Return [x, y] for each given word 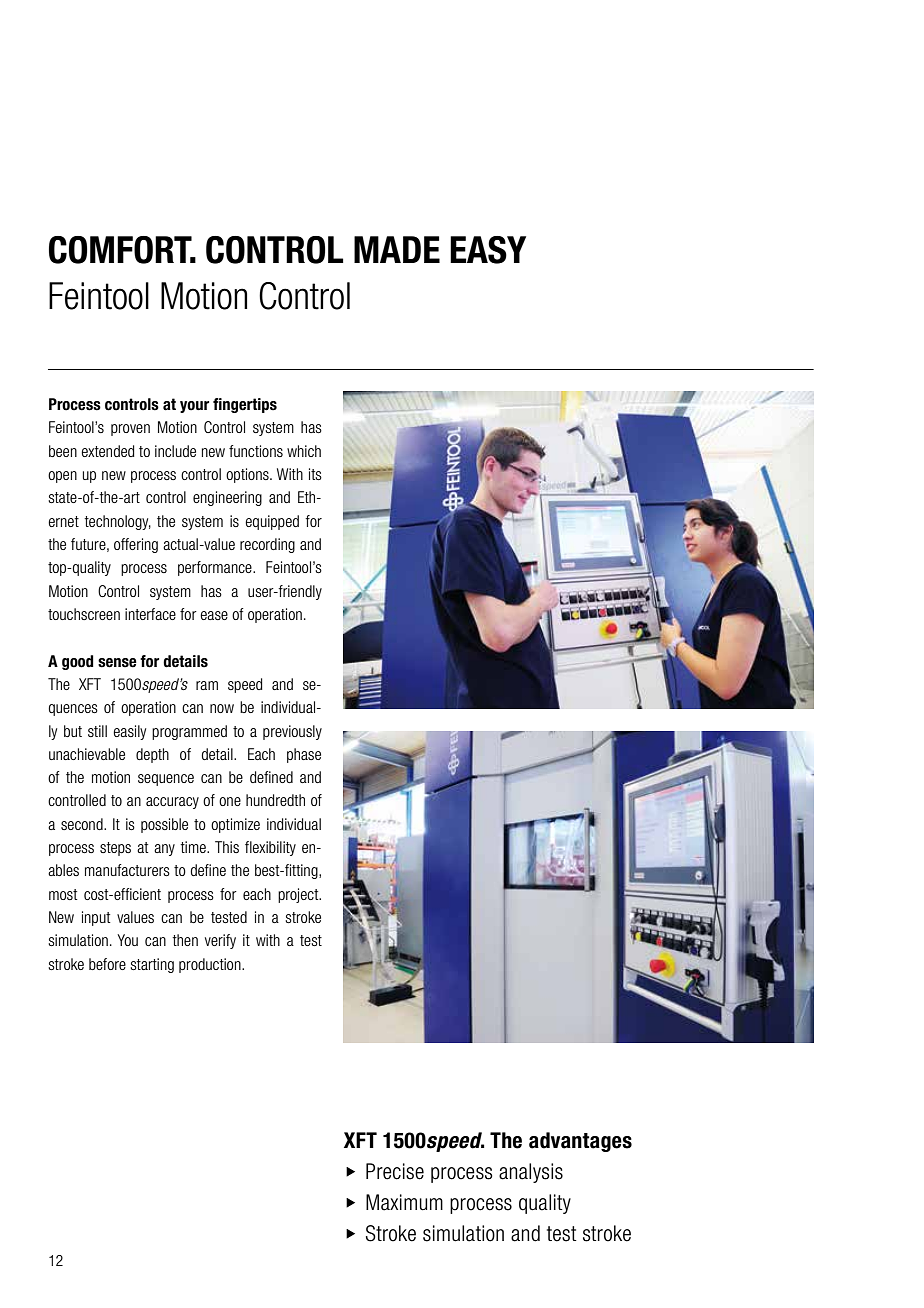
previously [292, 732]
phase [304, 755]
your [194, 407]
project [299, 895]
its [315, 474]
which [304, 451]
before [107, 964]
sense [117, 663]
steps [115, 849]
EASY [488, 250]
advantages [580, 1142]
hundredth [275, 800]
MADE [397, 249]
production [211, 965]
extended [107, 451]
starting [152, 965]
